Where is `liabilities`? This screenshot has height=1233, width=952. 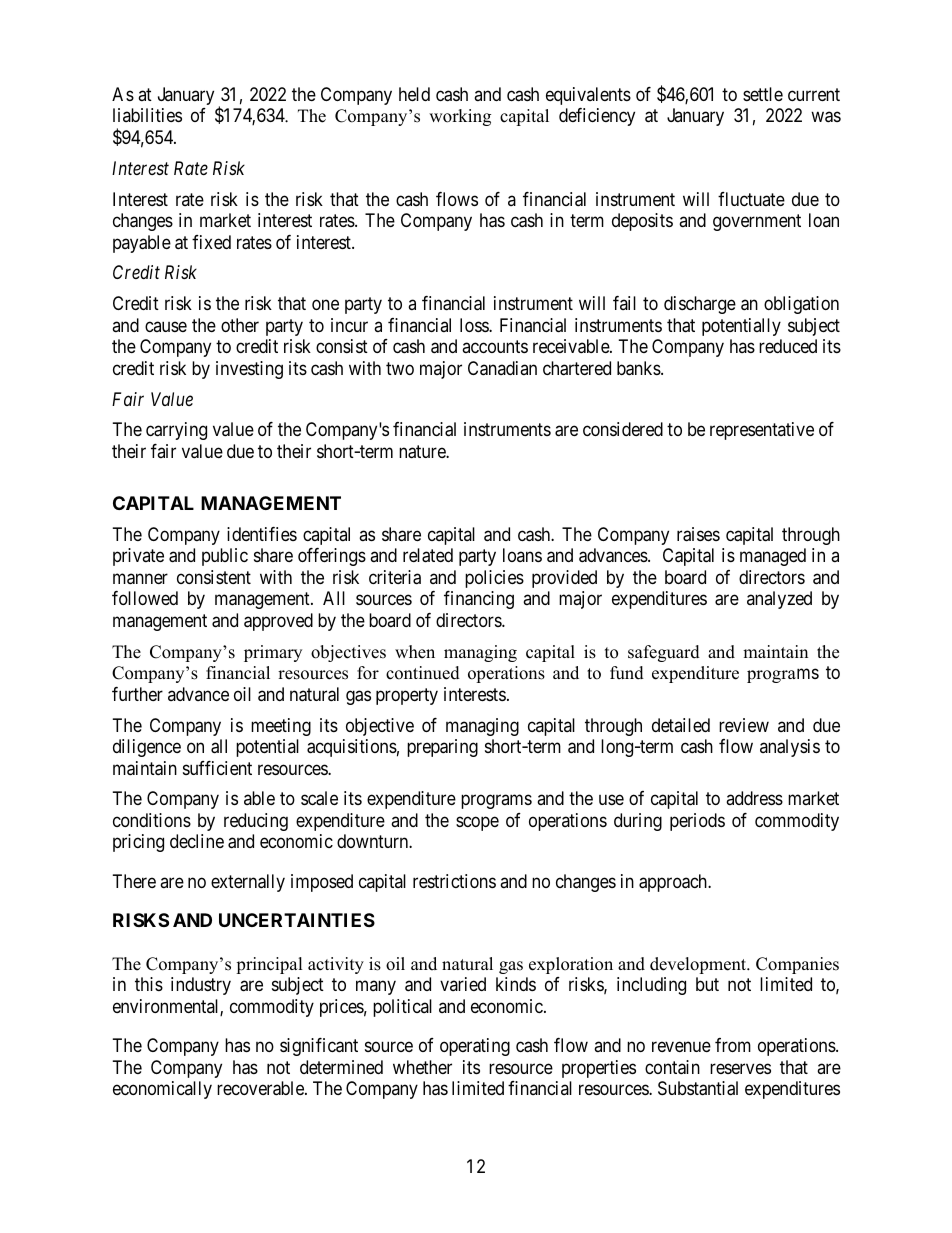
liabilities is located at coordinates (147, 115).
